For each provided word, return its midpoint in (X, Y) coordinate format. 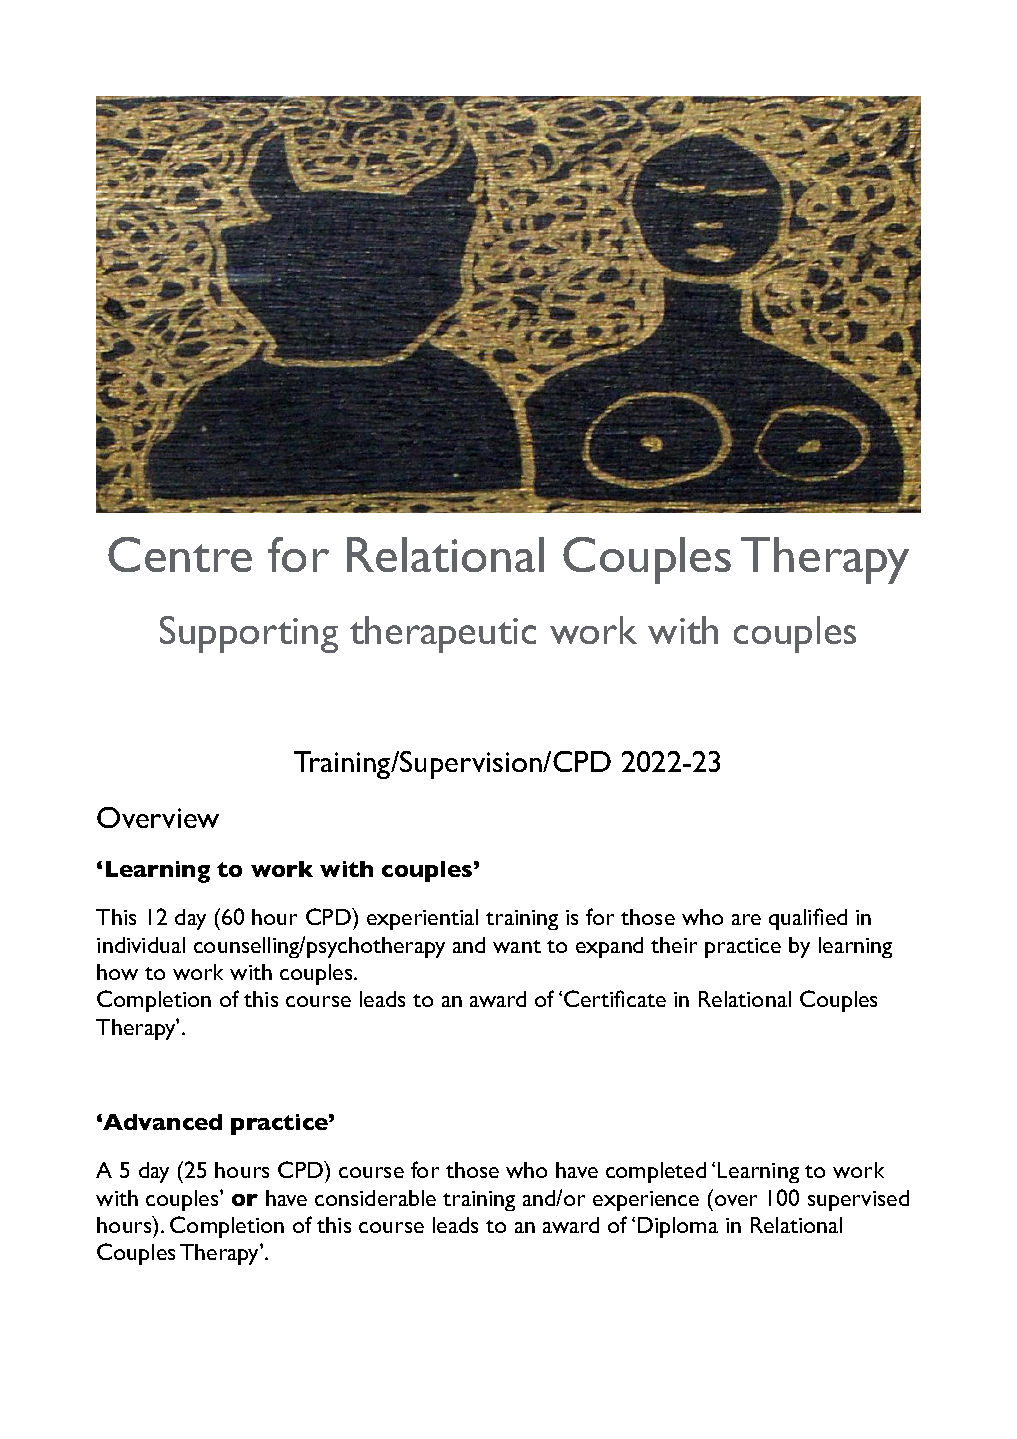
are (746, 919)
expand (609, 947)
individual (141, 945)
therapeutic (443, 634)
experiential (422, 919)
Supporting (249, 634)
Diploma (678, 1227)
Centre (180, 554)
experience (646, 1201)
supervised (858, 1200)
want (517, 946)
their (674, 945)
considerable (375, 1198)
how (117, 972)
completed (656, 1172)
